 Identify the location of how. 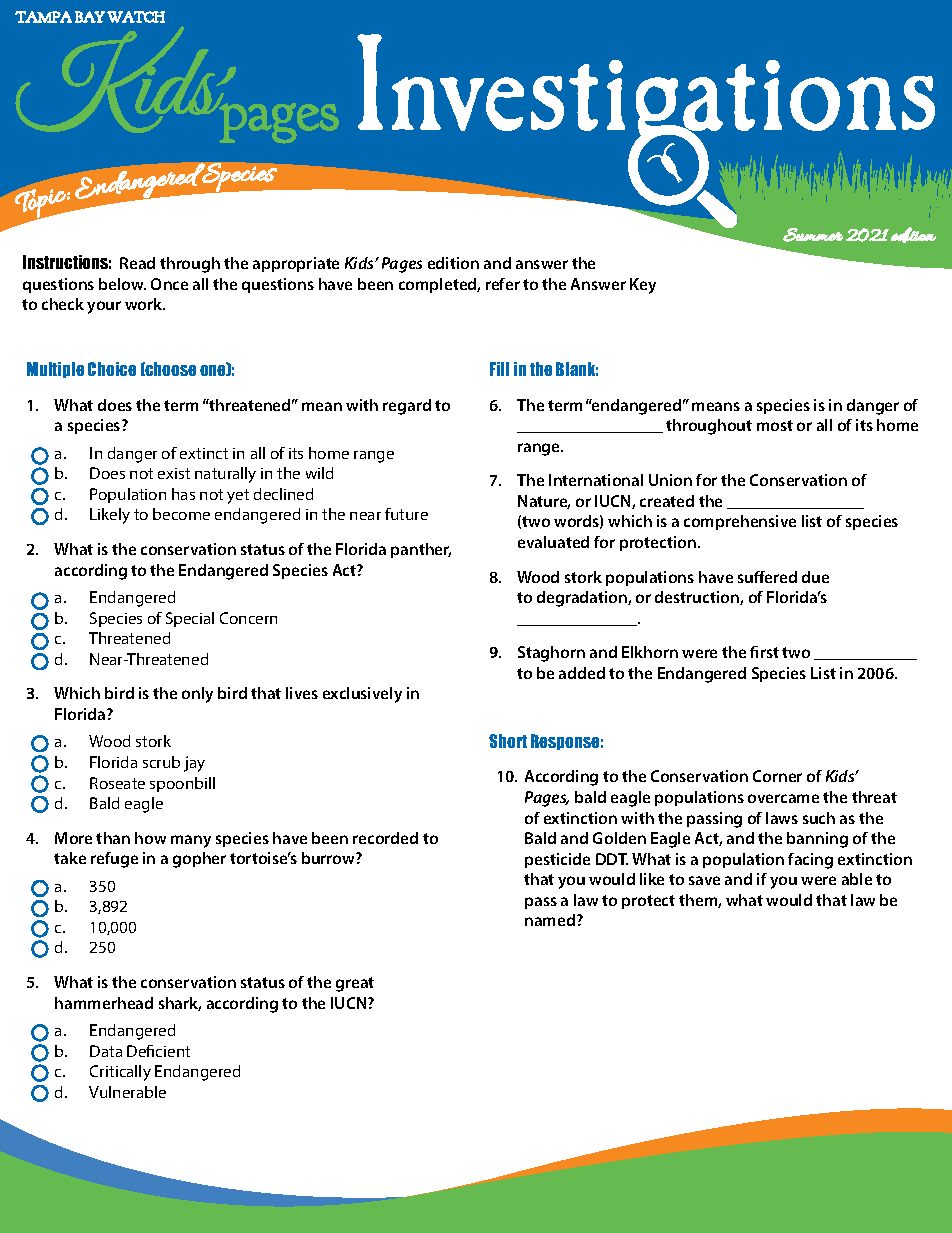
(150, 838).
